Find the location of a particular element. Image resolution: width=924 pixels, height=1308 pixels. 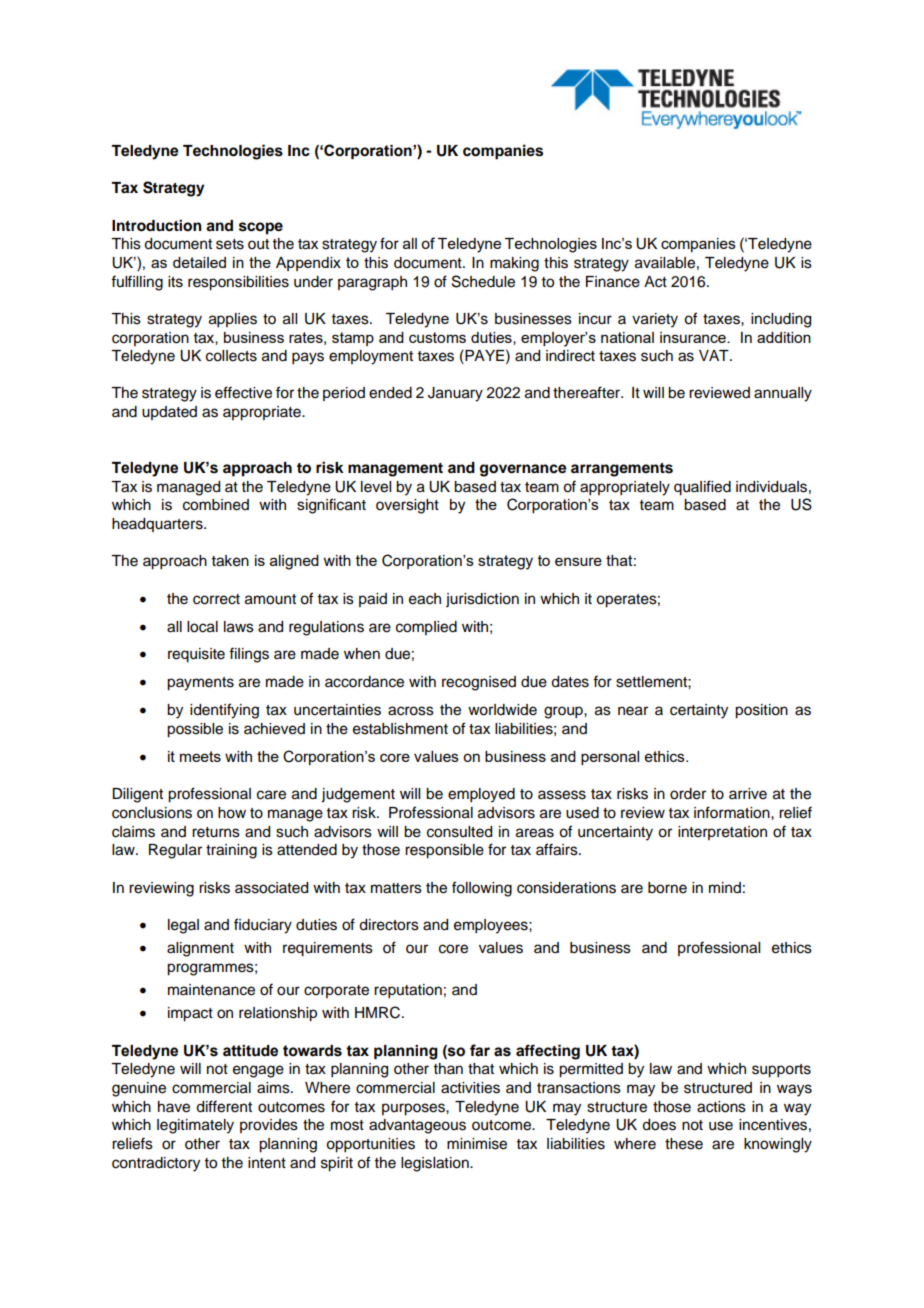

legitimately is located at coordinates (195, 1126).
